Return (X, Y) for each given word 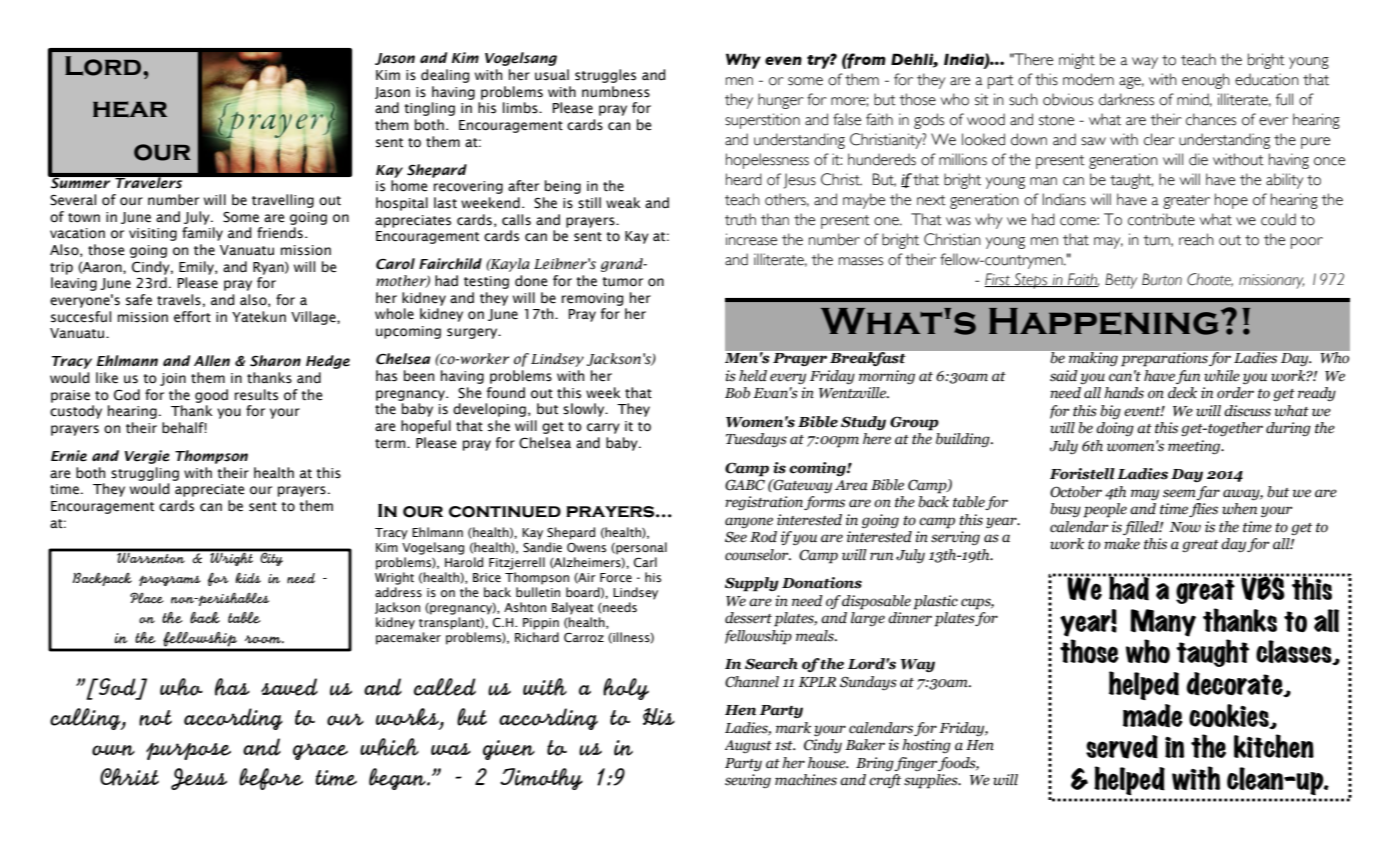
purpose (188, 751)
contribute (1161, 219)
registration (764, 503)
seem (1180, 494)
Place (147, 598)
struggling (145, 474)
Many (1163, 623)
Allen (212, 361)
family (202, 234)
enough (1206, 81)
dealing (445, 76)
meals (816, 636)
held (753, 376)
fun (1188, 377)
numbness (616, 92)
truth (740, 219)
